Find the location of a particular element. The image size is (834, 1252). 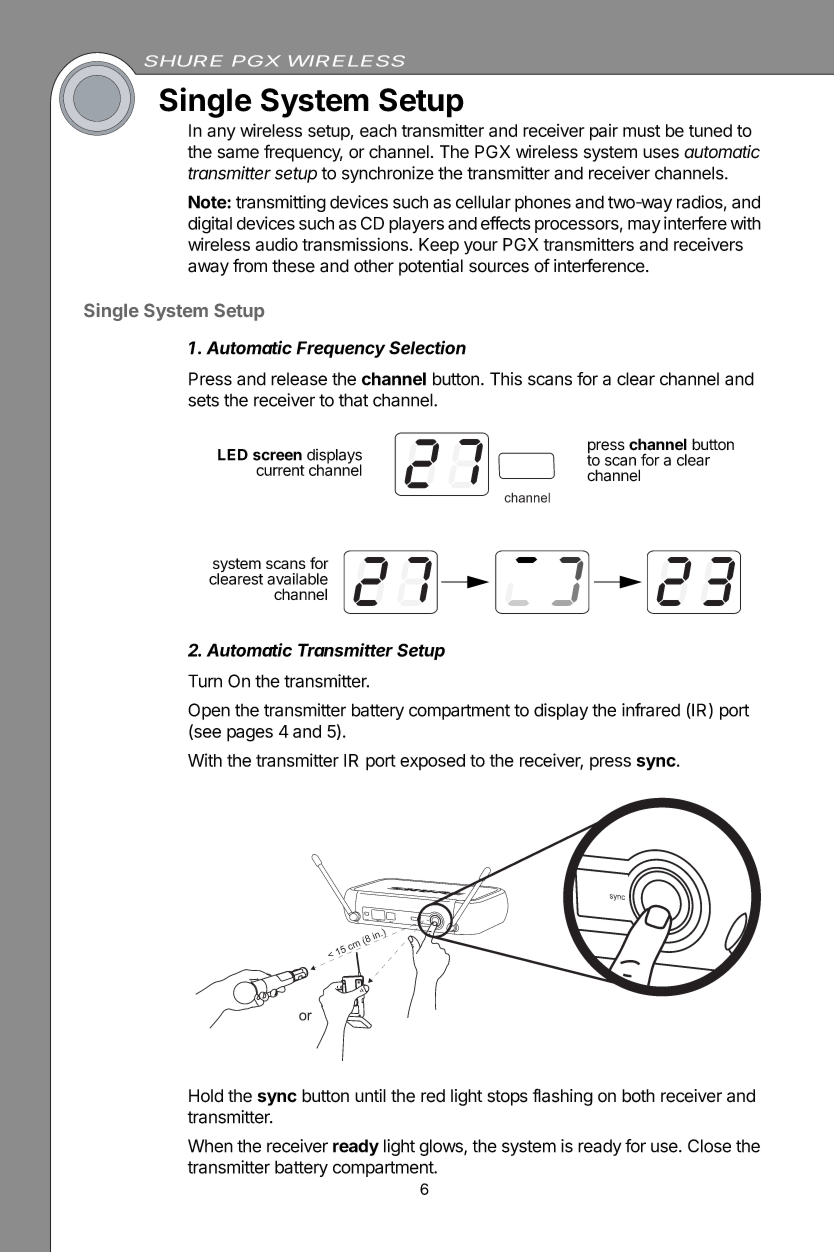

available is located at coordinates (297, 579).
